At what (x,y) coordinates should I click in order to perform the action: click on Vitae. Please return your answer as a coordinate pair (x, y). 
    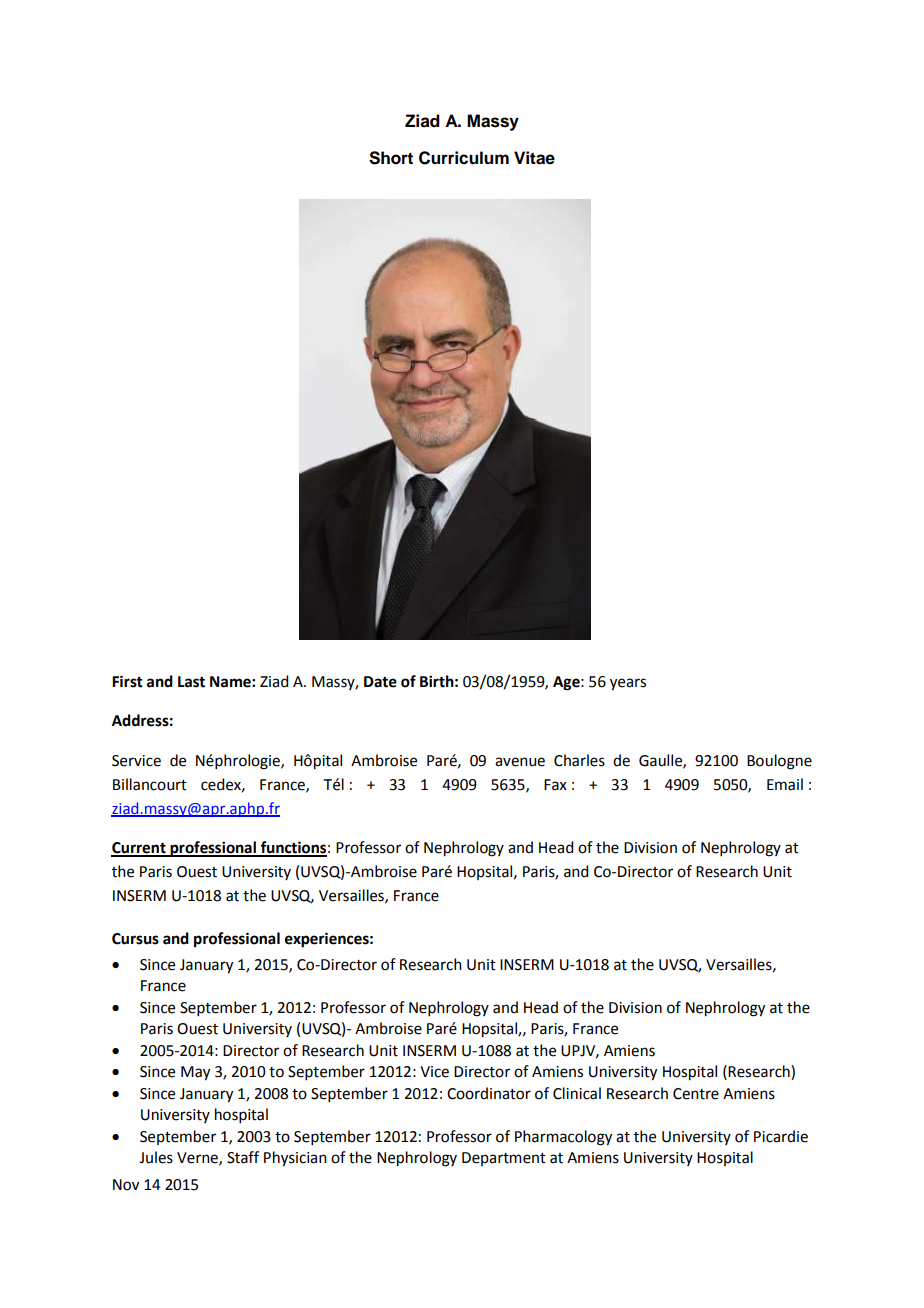
    Looking at the image, I should click on (534, 158).
